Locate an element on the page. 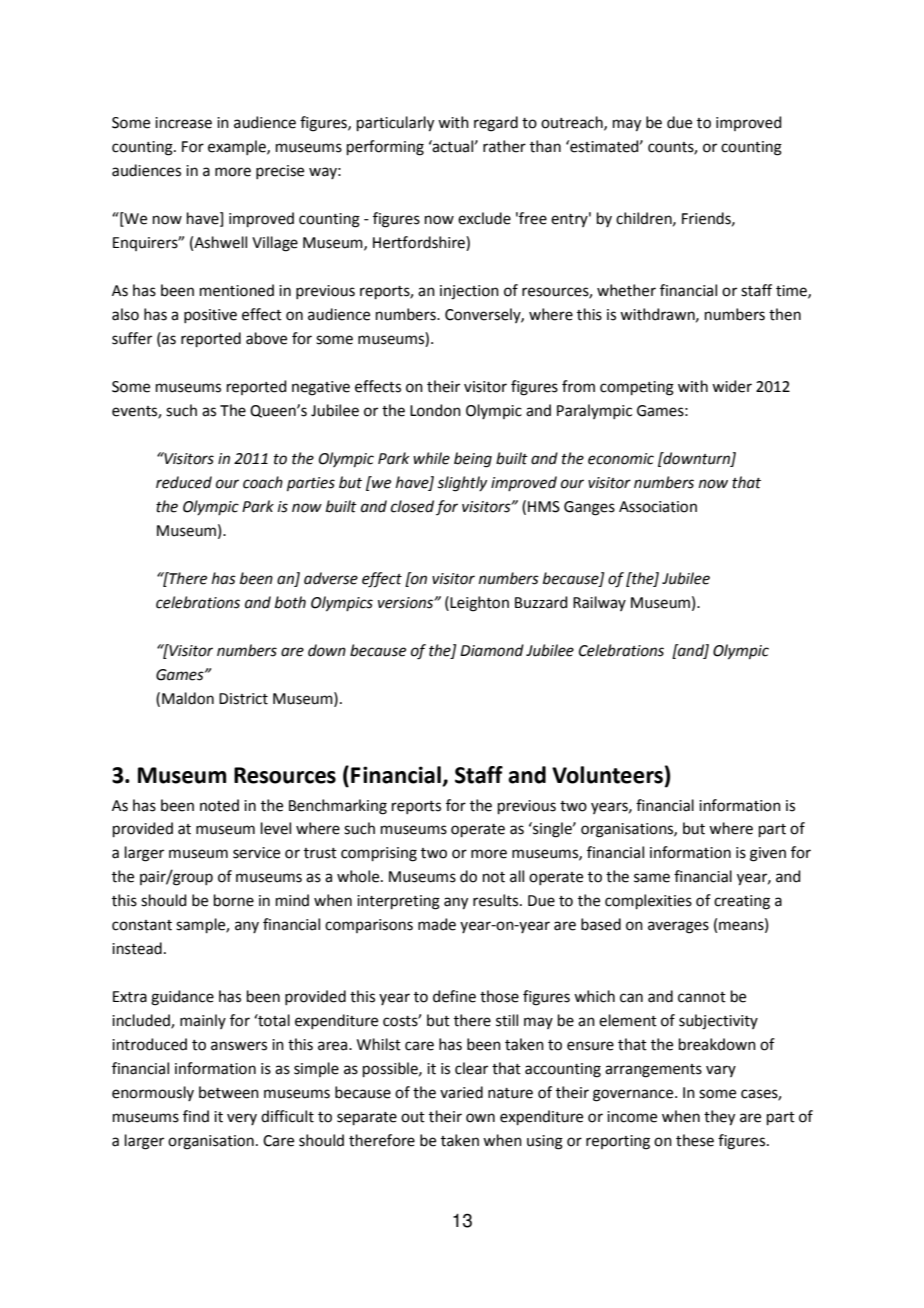  given is located at coordinates (768, 854).
